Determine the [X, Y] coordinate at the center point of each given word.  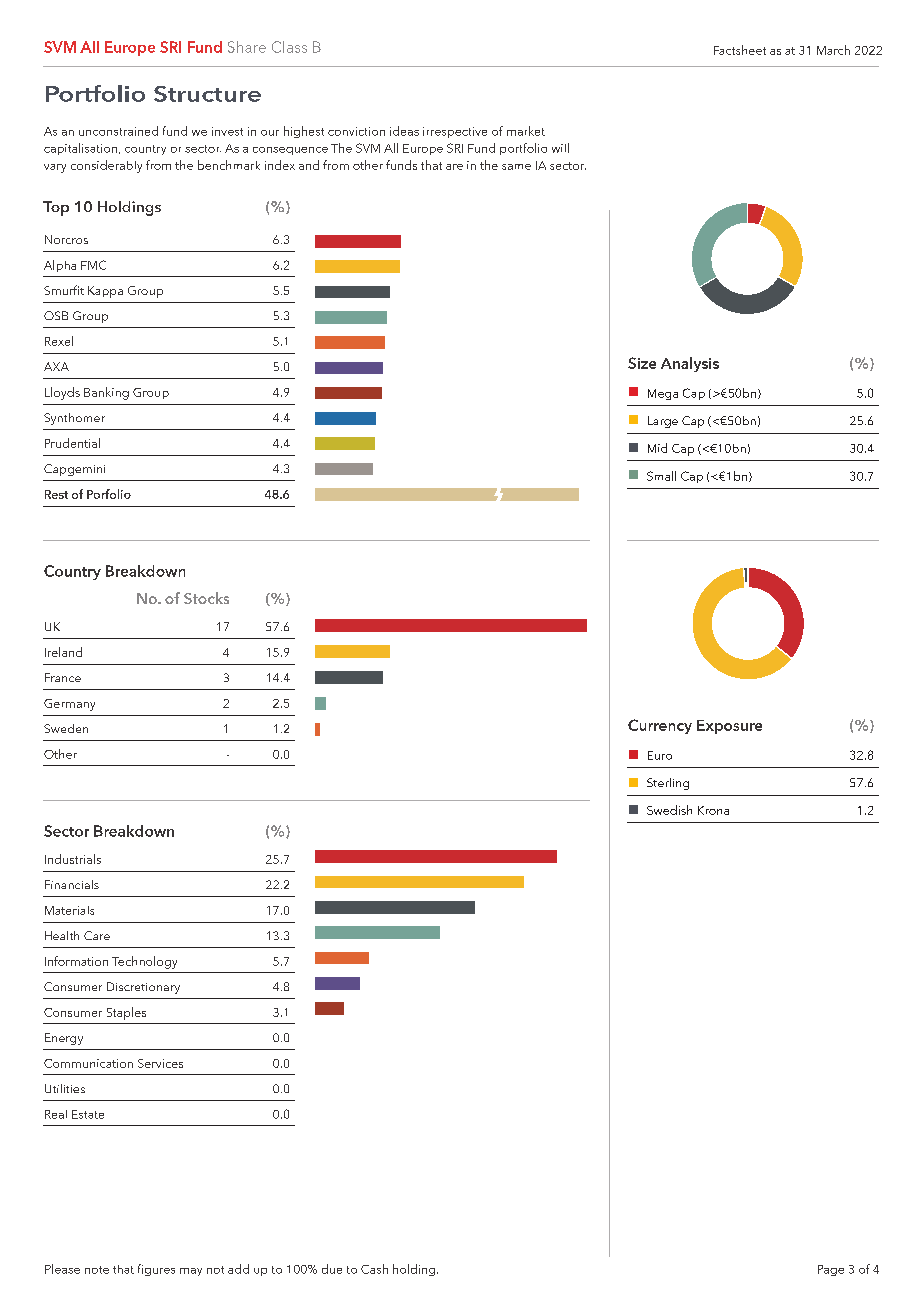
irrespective [455, 132]
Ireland [63, 652]
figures [156, 1270]
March [833, 50]
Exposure [729, 727]
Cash [374, 1269]
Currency [660, 726]
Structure [207, 94]
